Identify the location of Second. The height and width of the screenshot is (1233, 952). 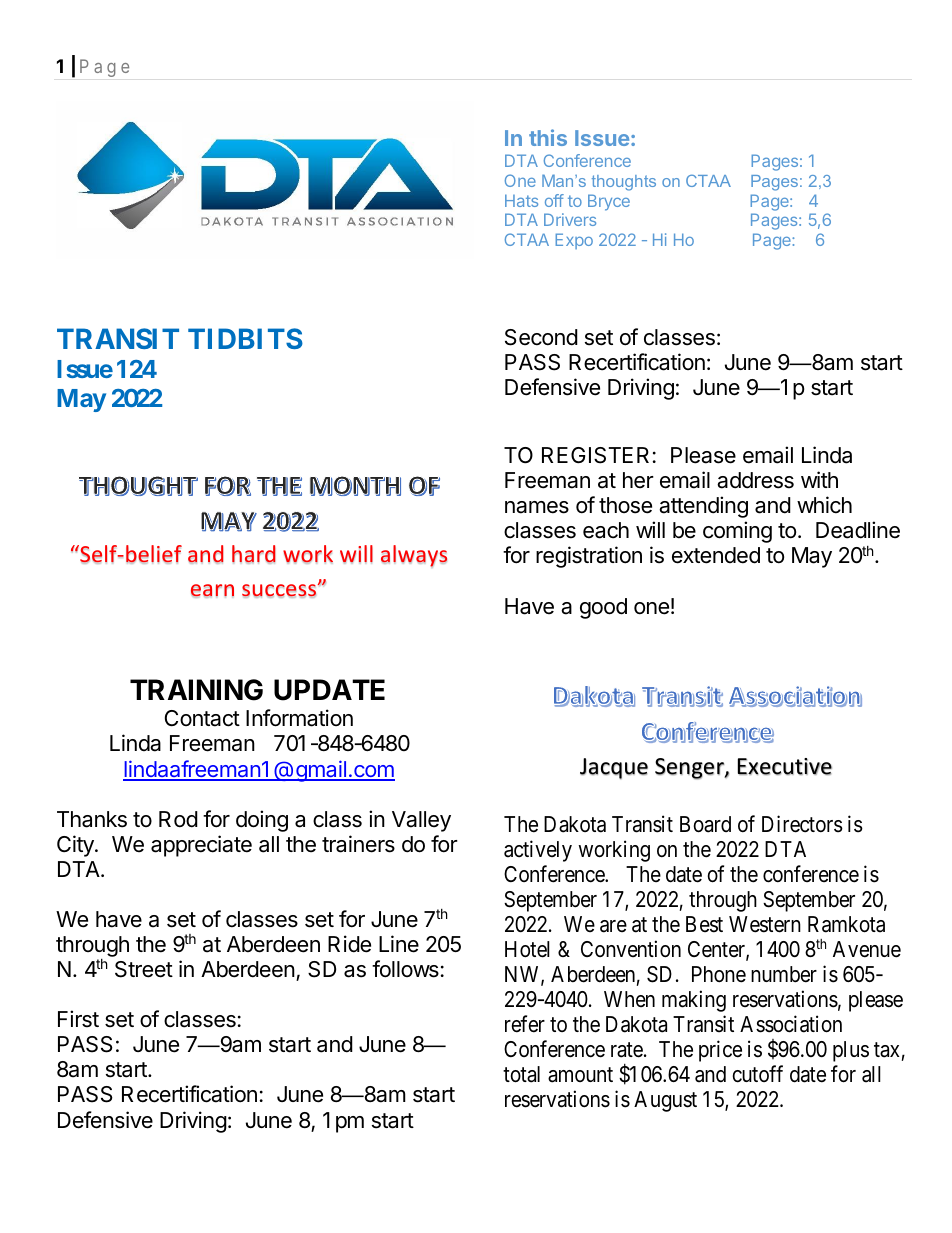
(541, 337).
